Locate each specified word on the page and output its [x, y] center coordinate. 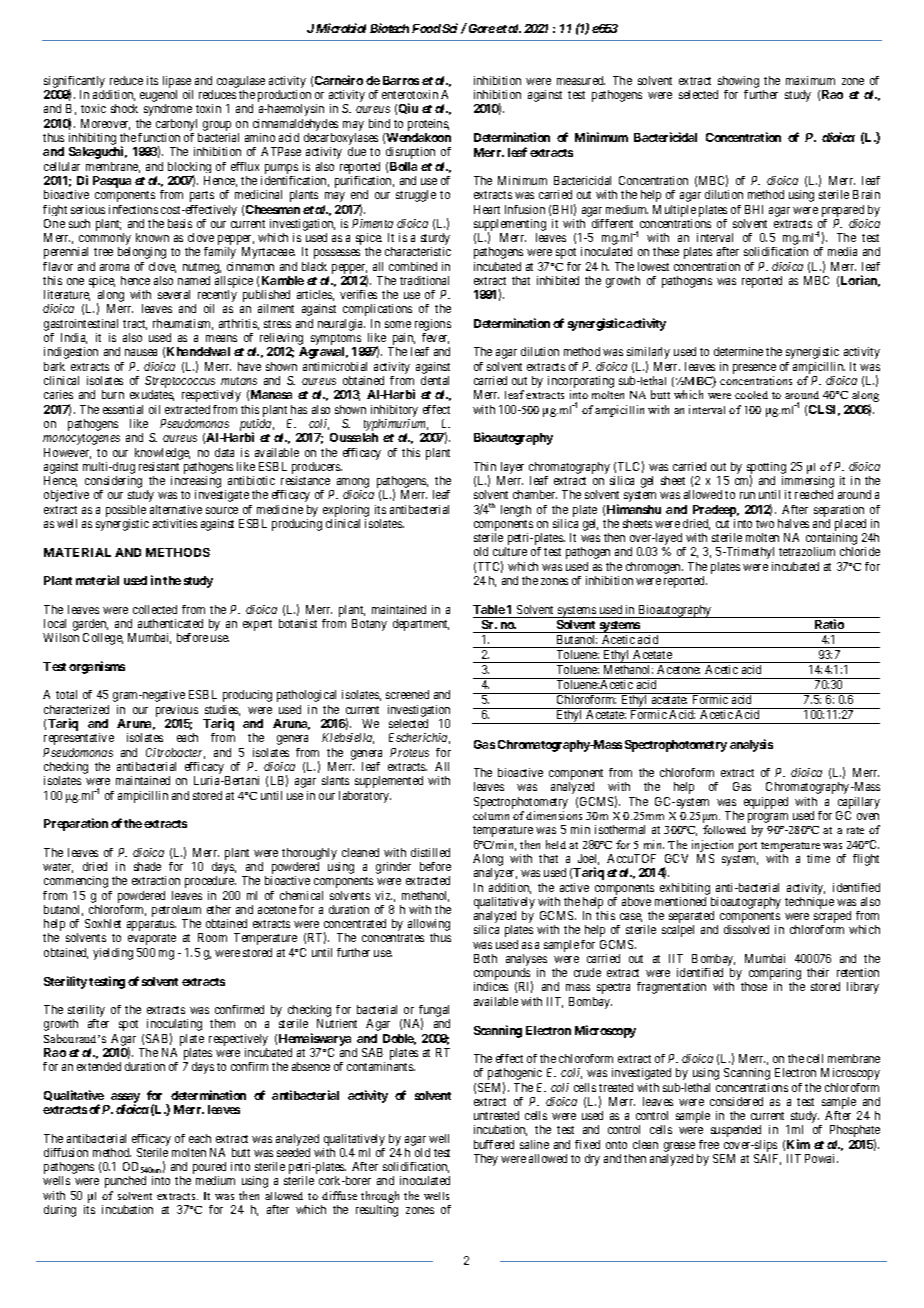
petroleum [176, 912]
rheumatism [183, 324]
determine [738, 351]
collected [155, 609]
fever [435, 338]
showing [738, 83]
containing [831, 540]
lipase [178, 83]
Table [489, 609]
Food [426, 28]
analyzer [495, 874]
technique [809, 903]
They [486, 1160]
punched [125, 1182]
